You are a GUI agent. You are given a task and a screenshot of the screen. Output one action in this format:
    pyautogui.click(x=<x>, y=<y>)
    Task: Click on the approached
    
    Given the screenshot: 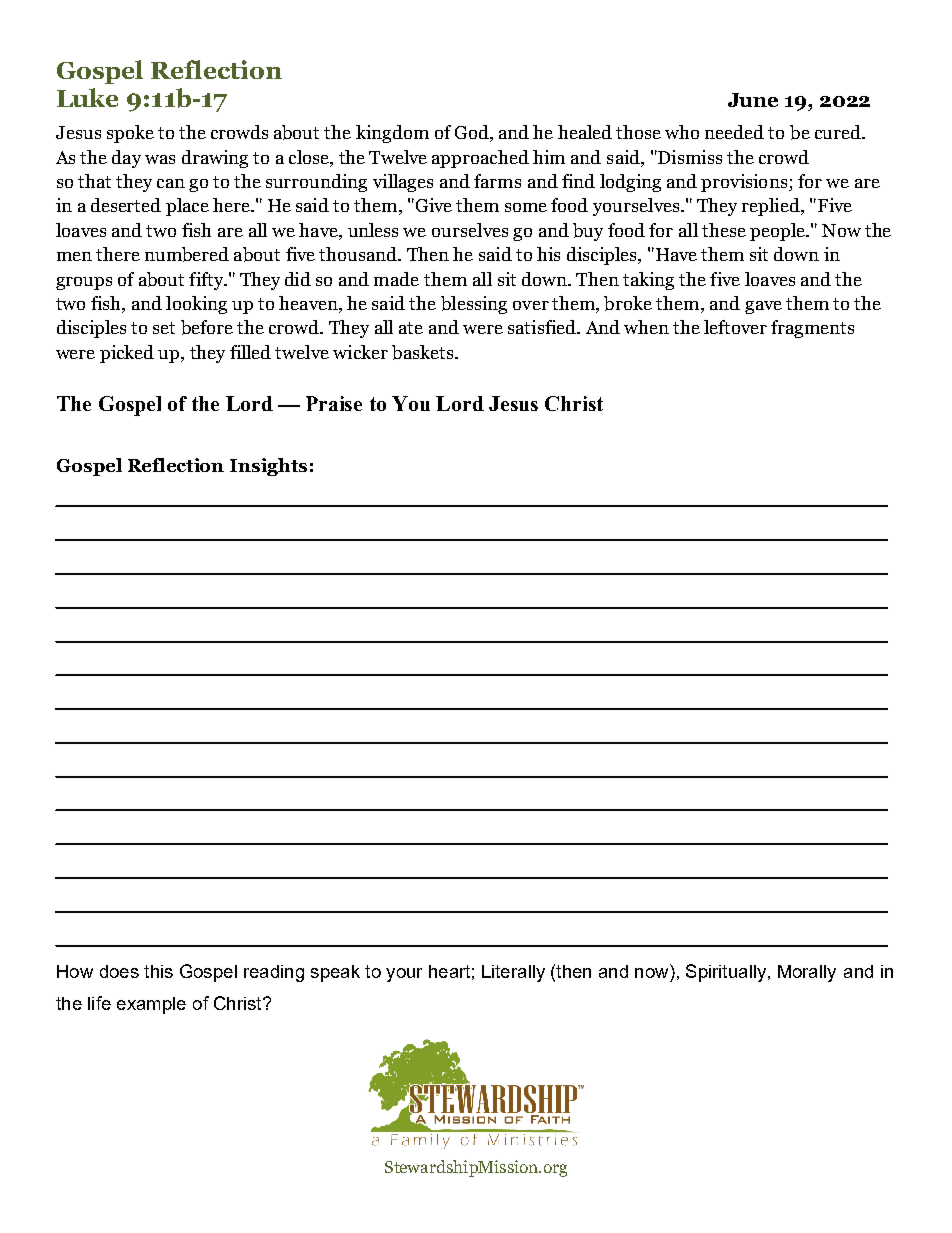 What is the action you would take?
    pyautogui.click(x=480, y=159)
